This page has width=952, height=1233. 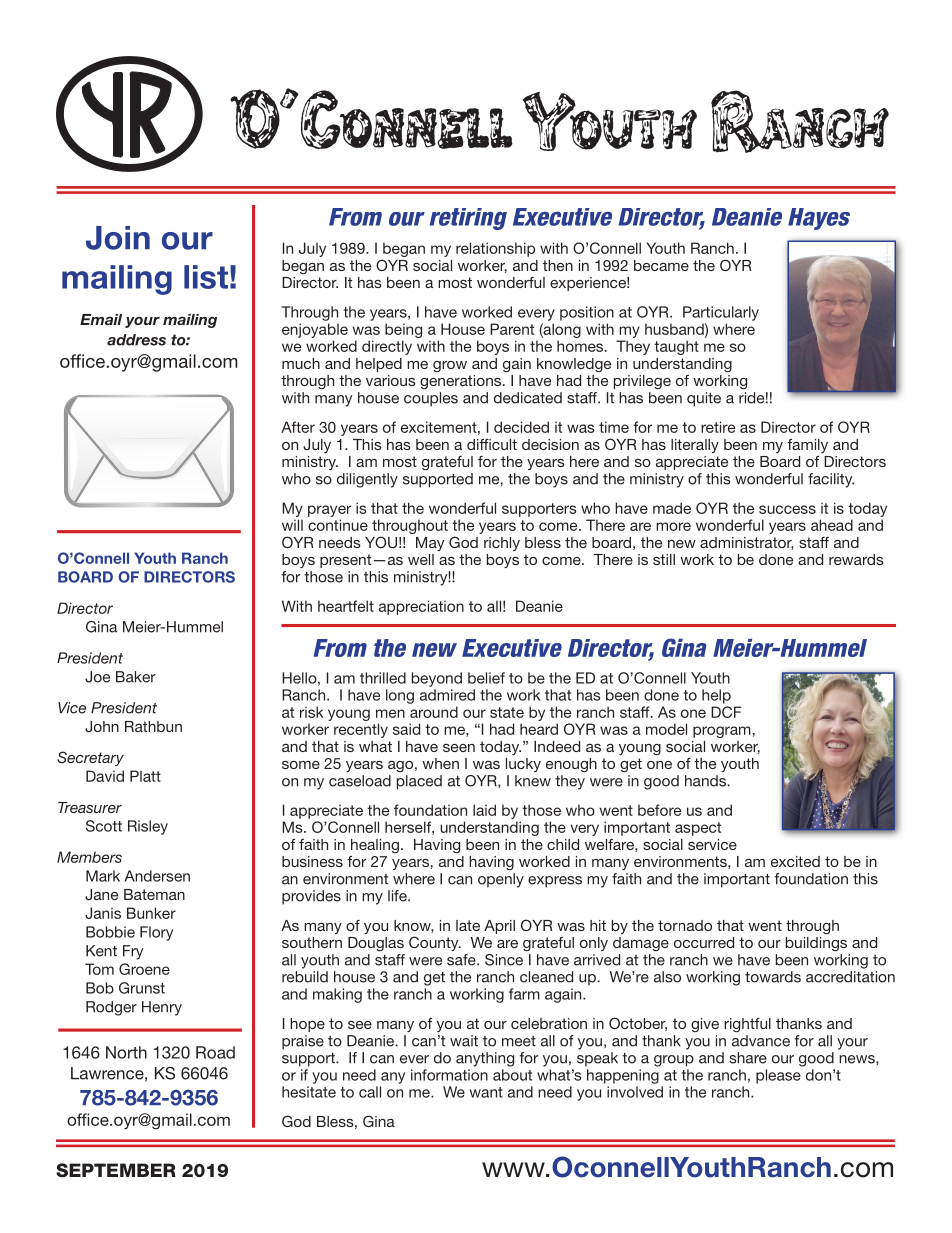 I want to click on list, so click(x=206, y=277).
